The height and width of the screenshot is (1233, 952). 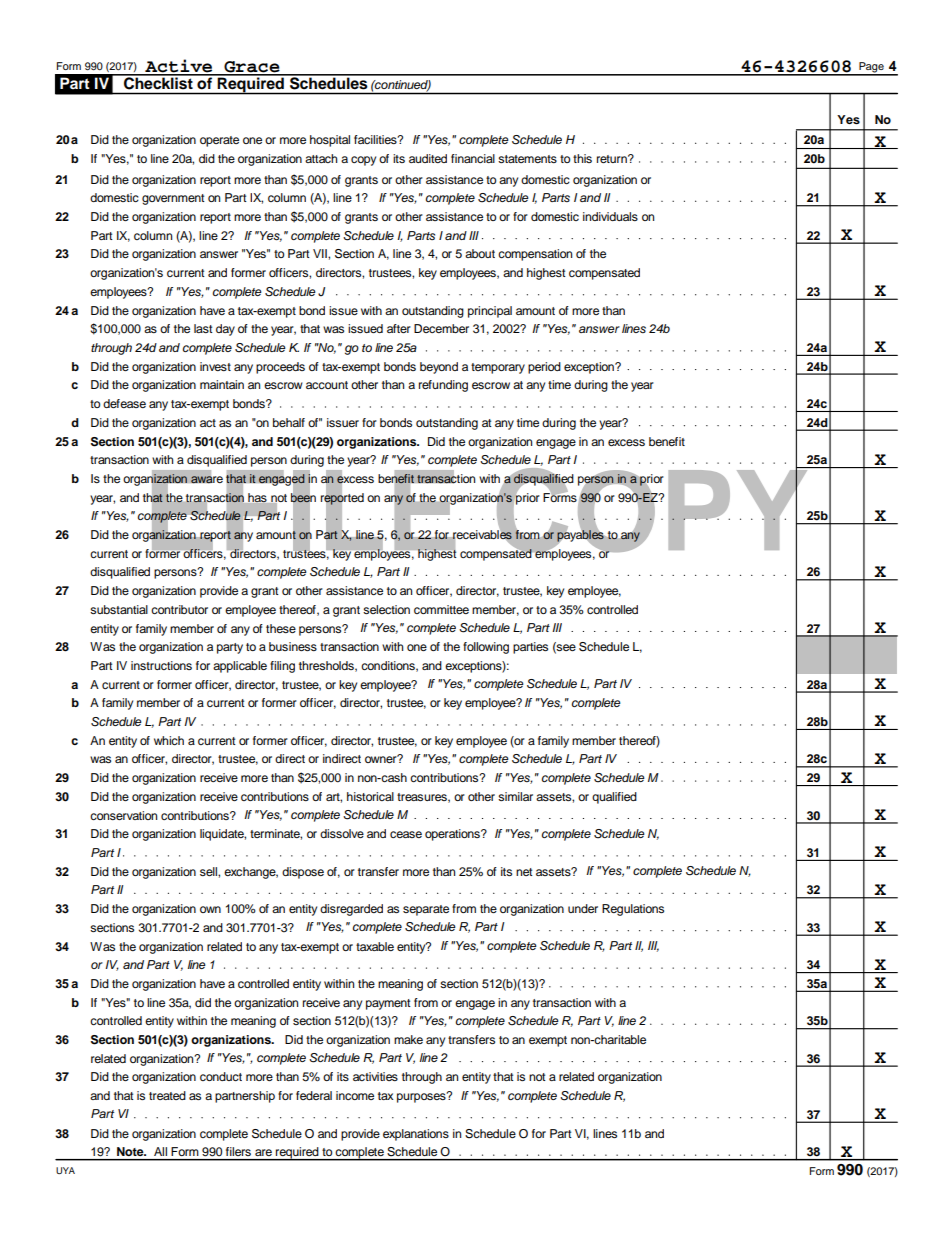 I want to click on committee, so click(x=441, y=609).
